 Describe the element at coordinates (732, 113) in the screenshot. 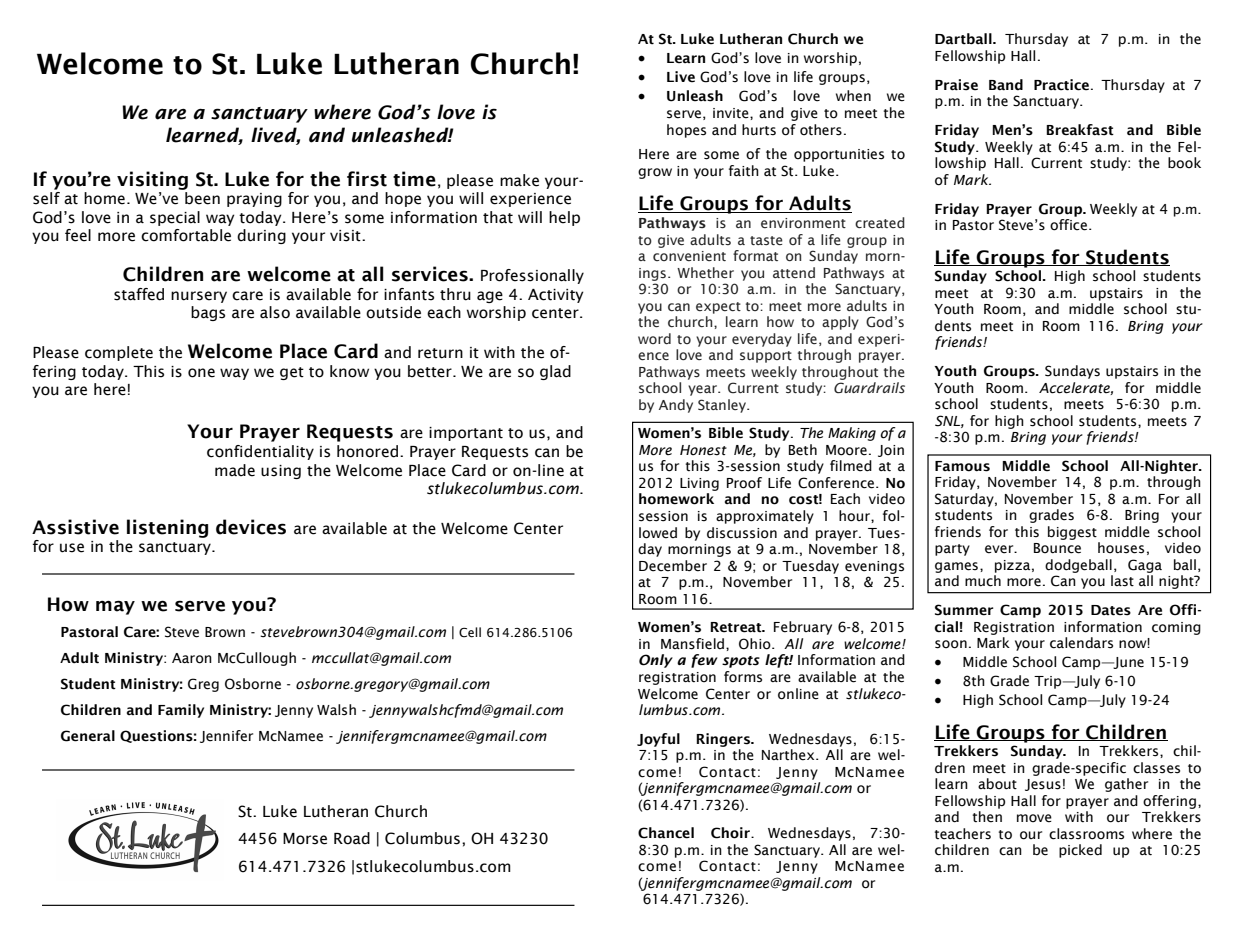

I see `invite` at that location.
